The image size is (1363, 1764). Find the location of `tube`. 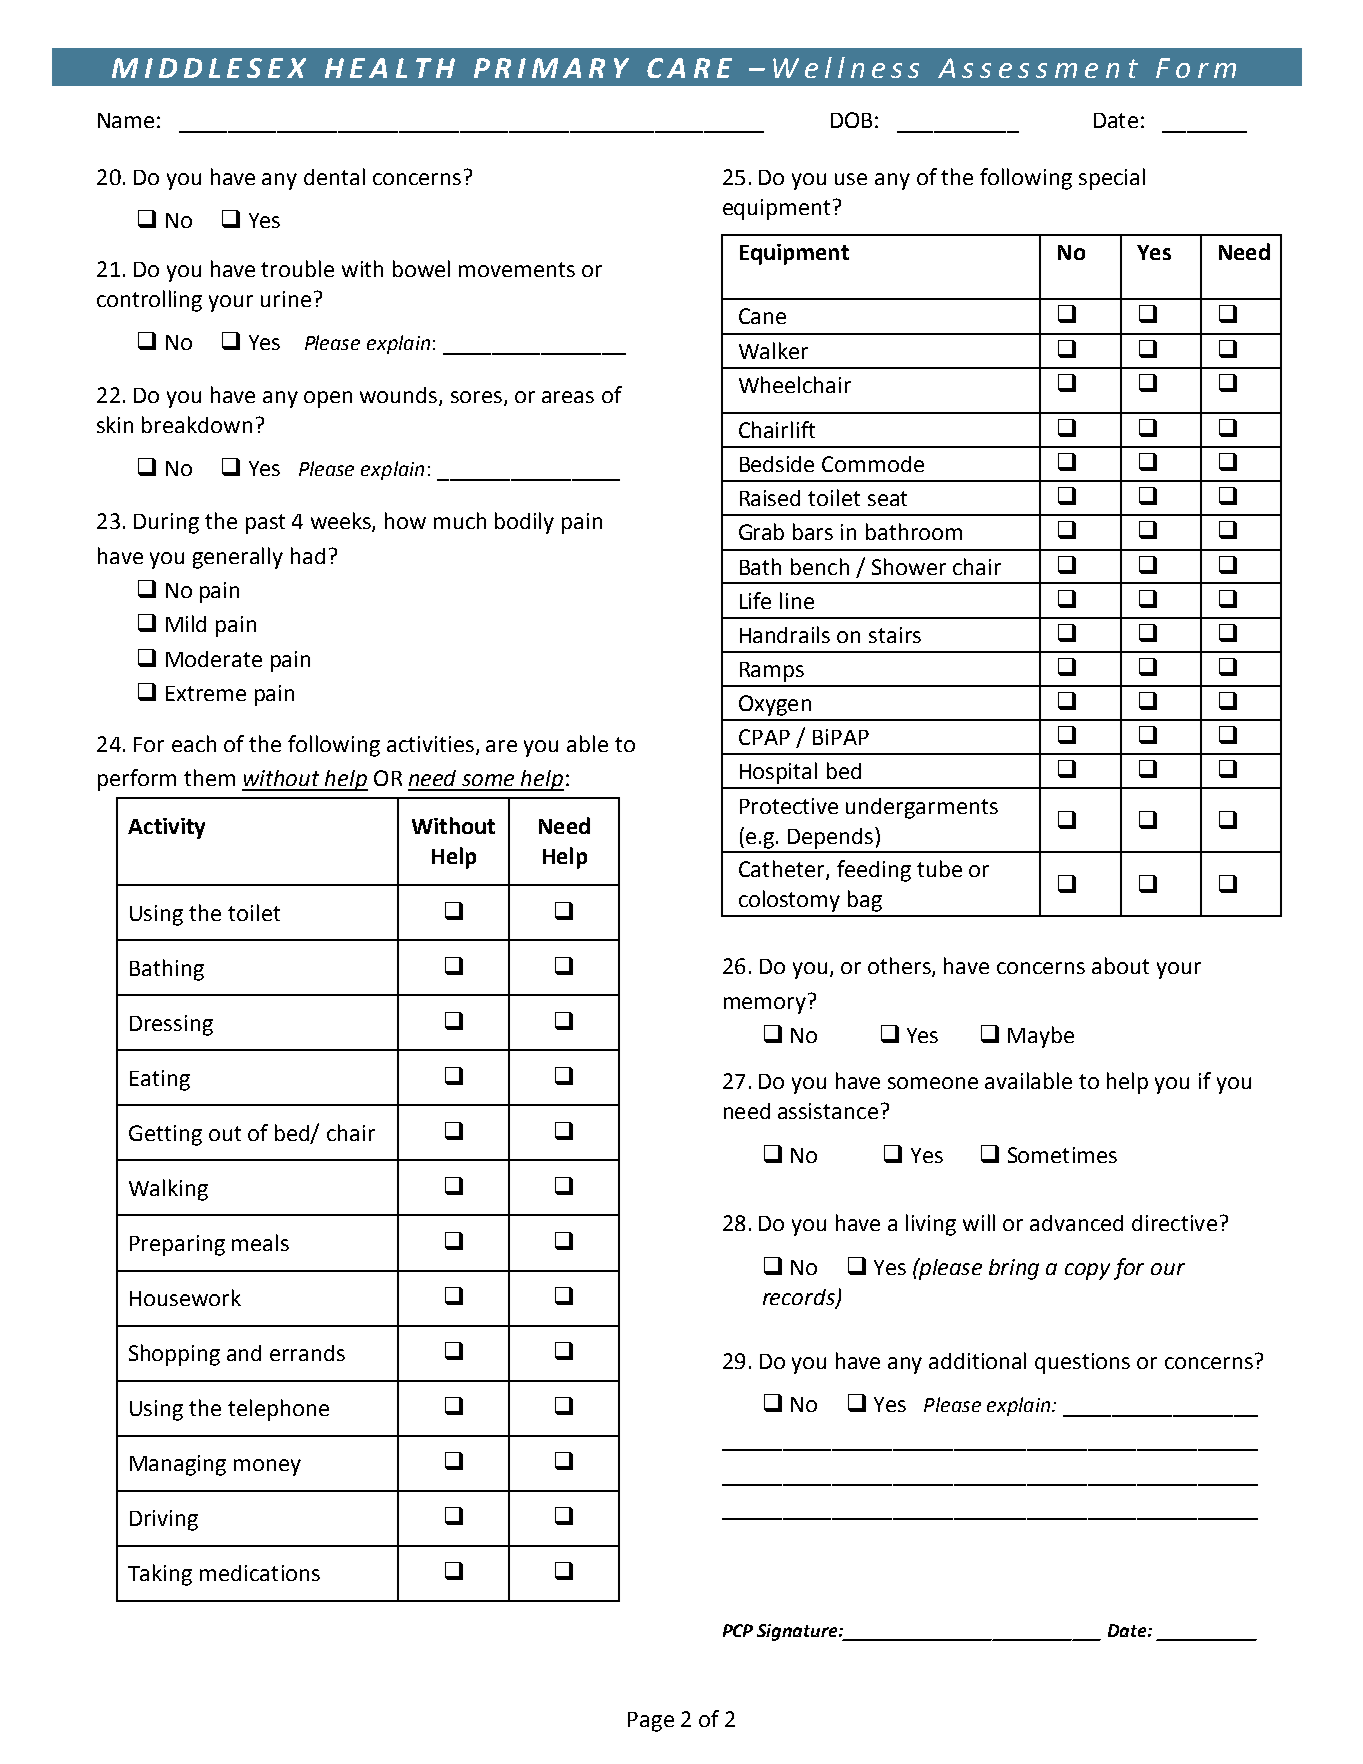

tube is located at coordinates (939, 868).
